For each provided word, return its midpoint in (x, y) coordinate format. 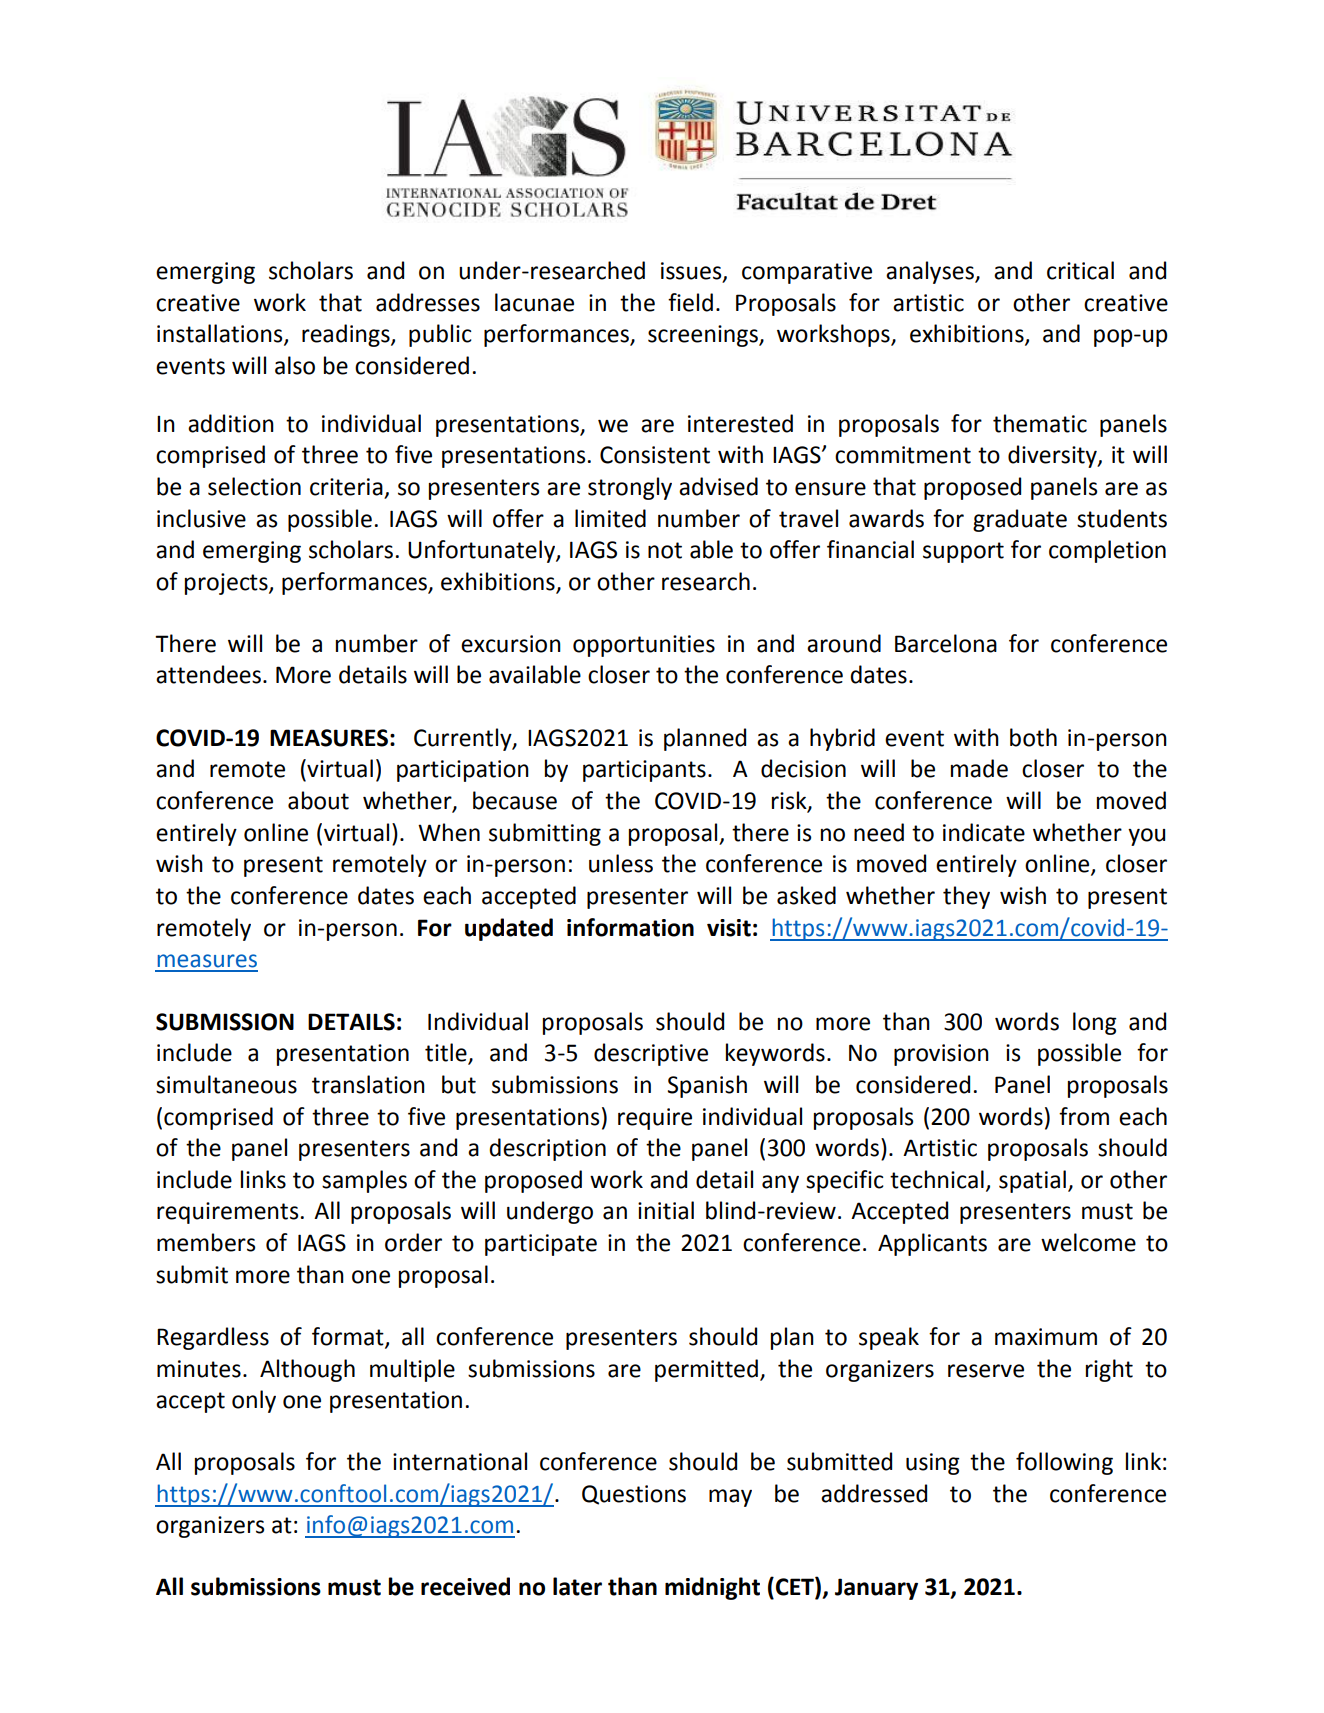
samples (364, 1181)
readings (347, 335)
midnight (712, 1588)
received (465, 1586)
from (1084, 1116)
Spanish (707, 1086)
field (690, 302)
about (318, 800)
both (1033, 737)
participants (644, 771)
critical (1080, 270)
